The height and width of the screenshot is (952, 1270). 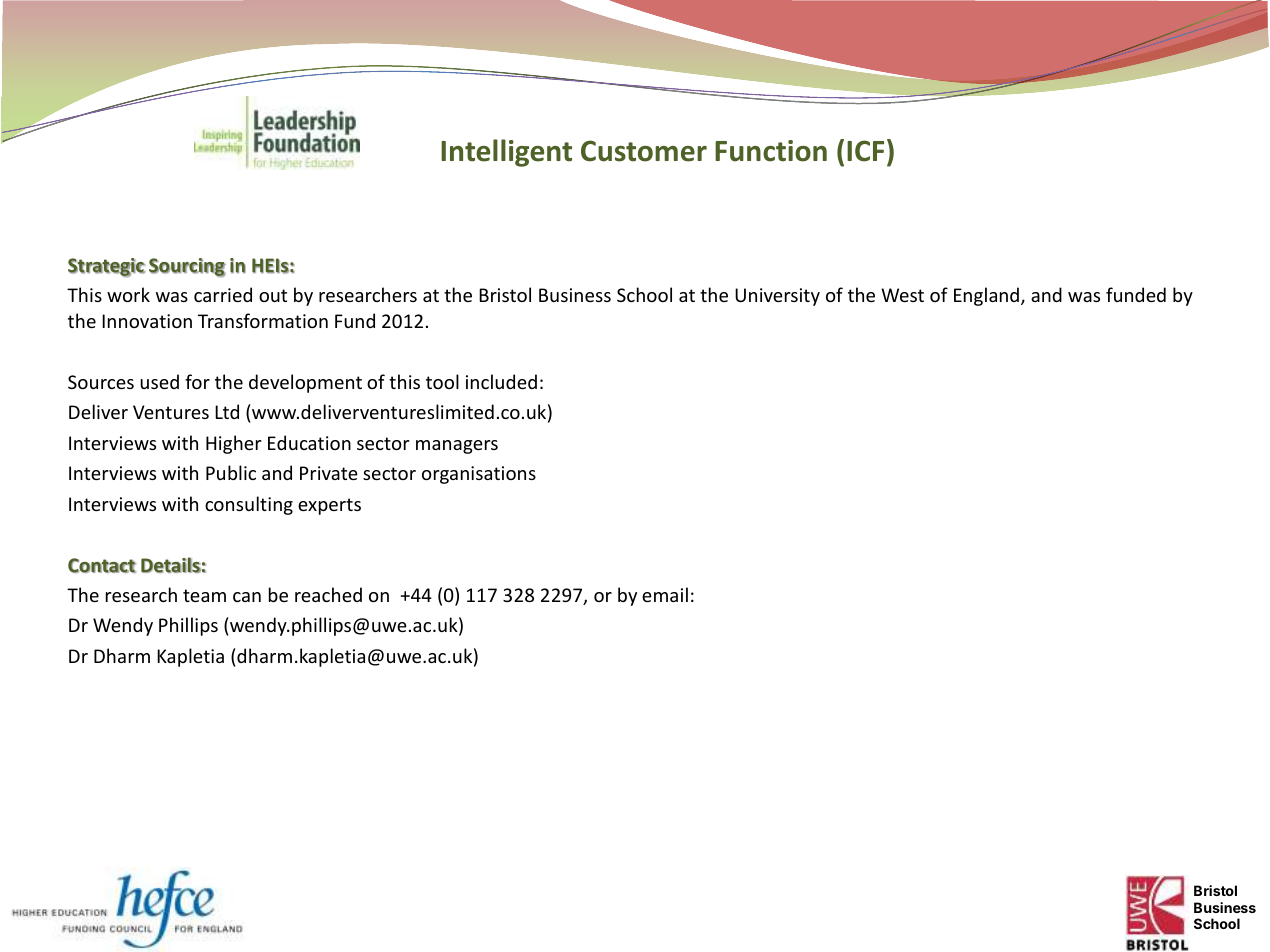 What do you see at coordinates (902, 295) in the screenshot?
I see `West` at bounding box center [902, 295].
